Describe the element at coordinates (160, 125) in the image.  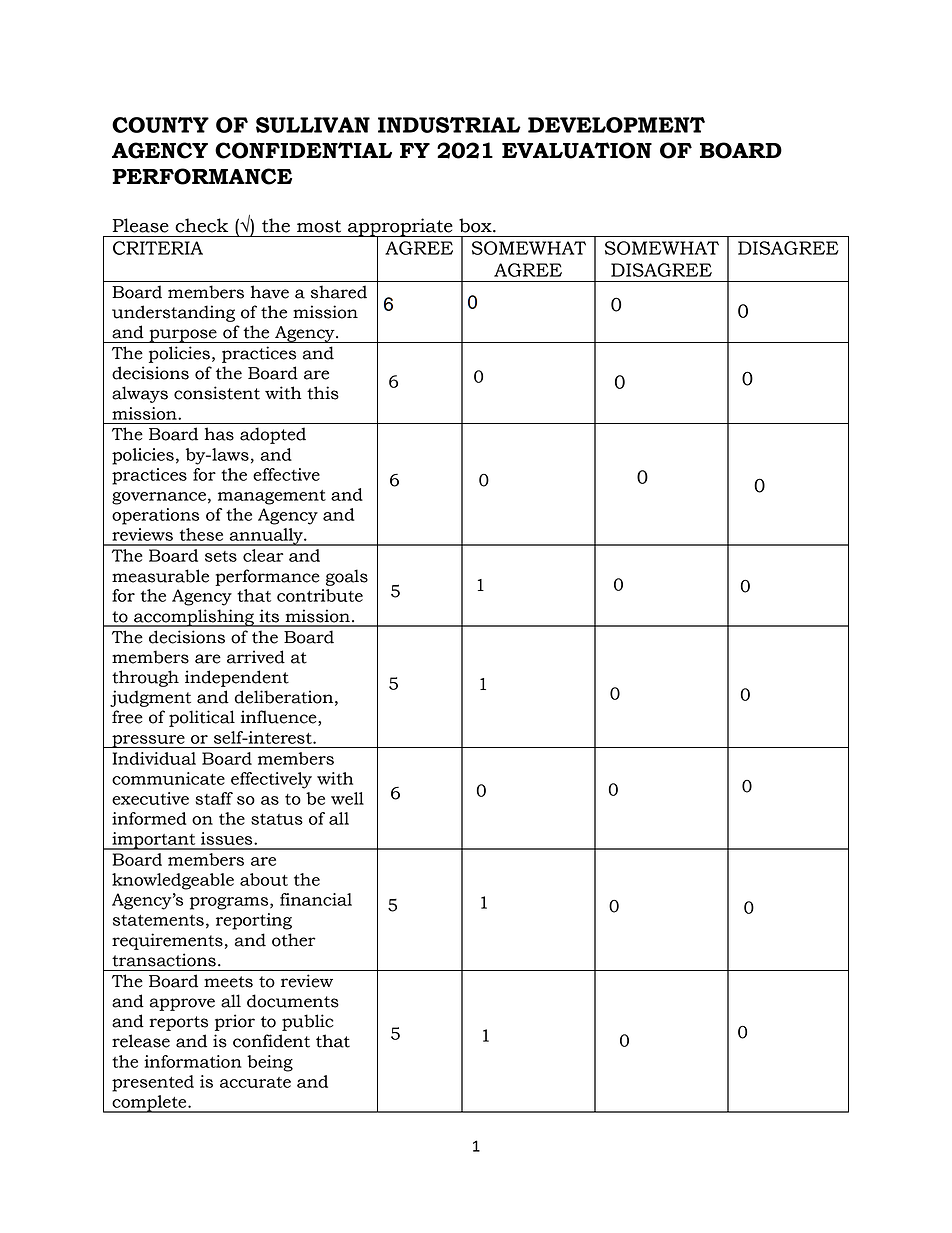
I see `COUNTY` at that location.
